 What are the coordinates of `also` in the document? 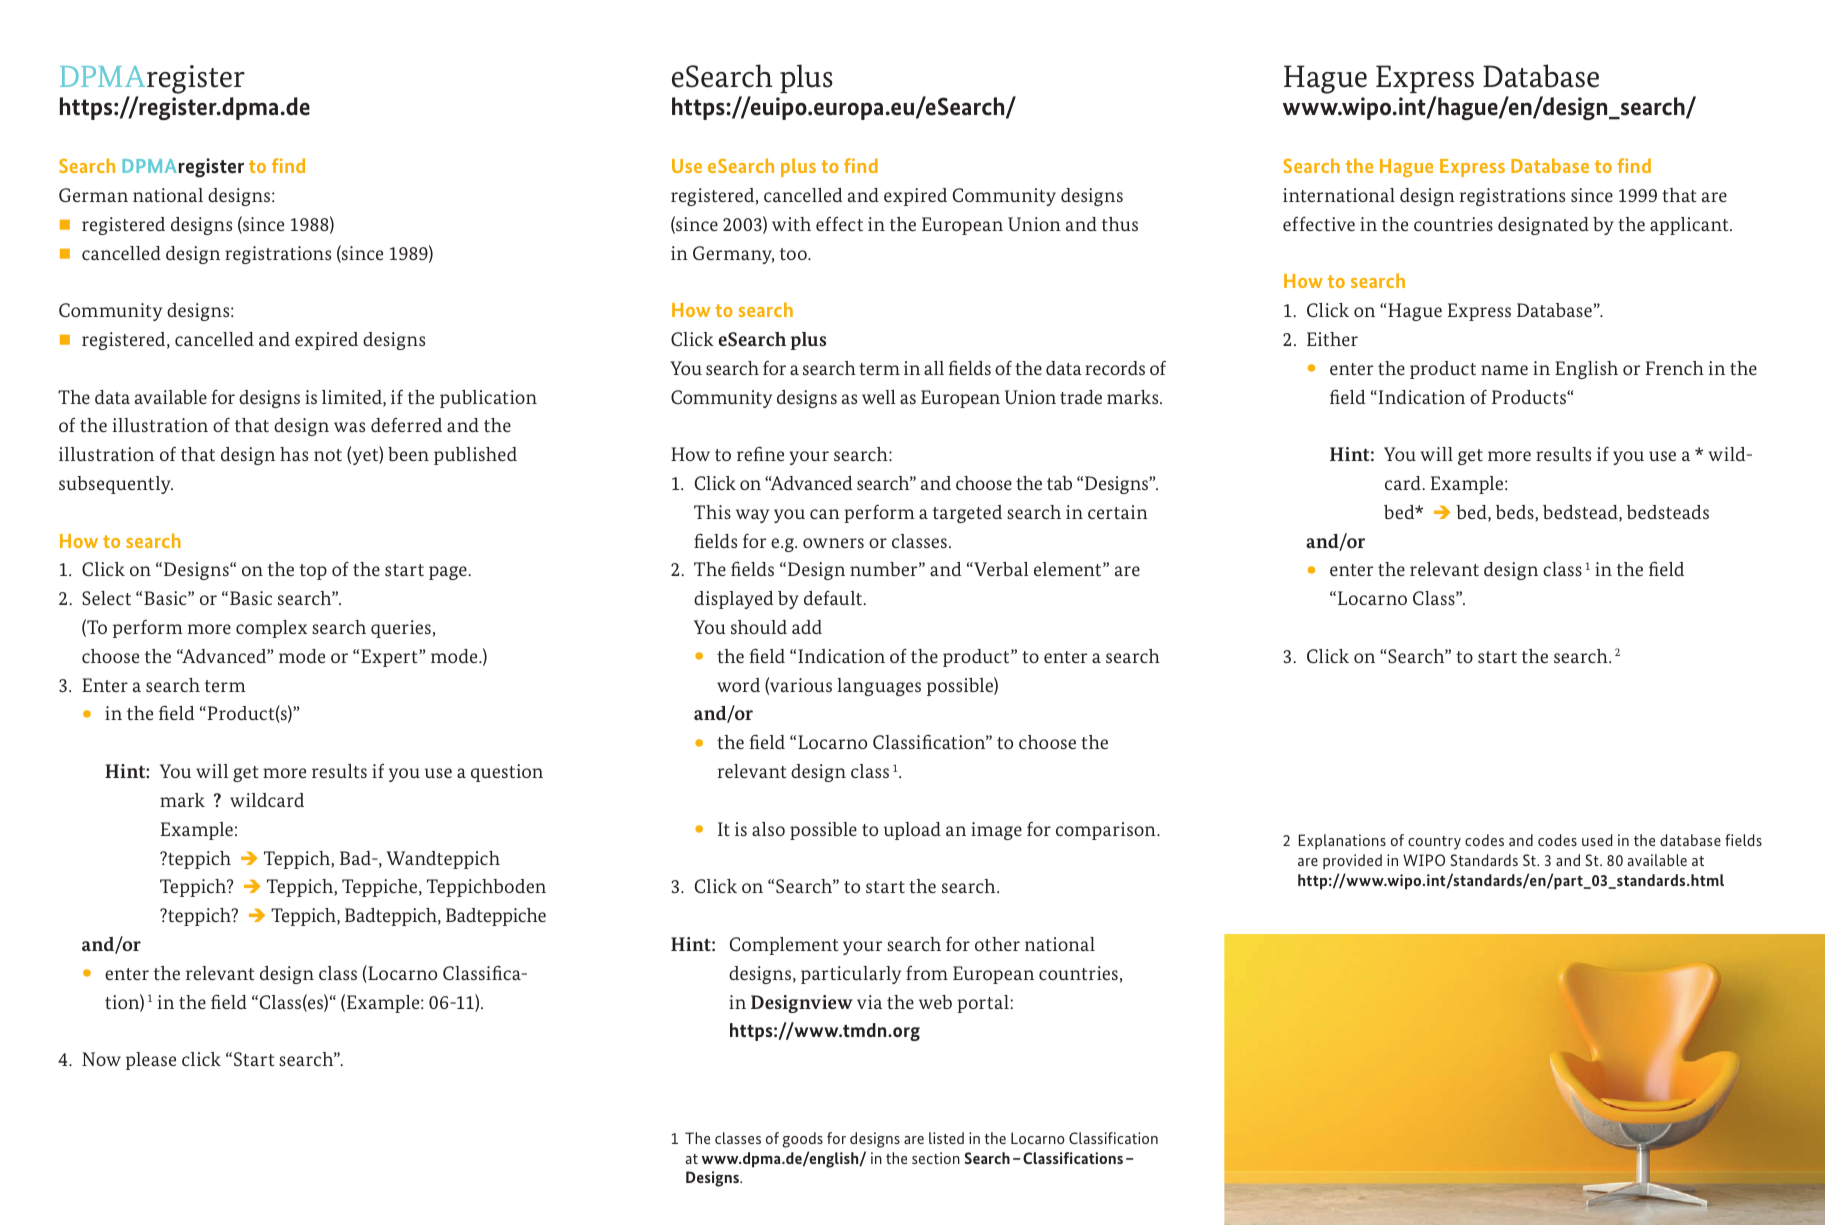 It's located at (768, 829).
